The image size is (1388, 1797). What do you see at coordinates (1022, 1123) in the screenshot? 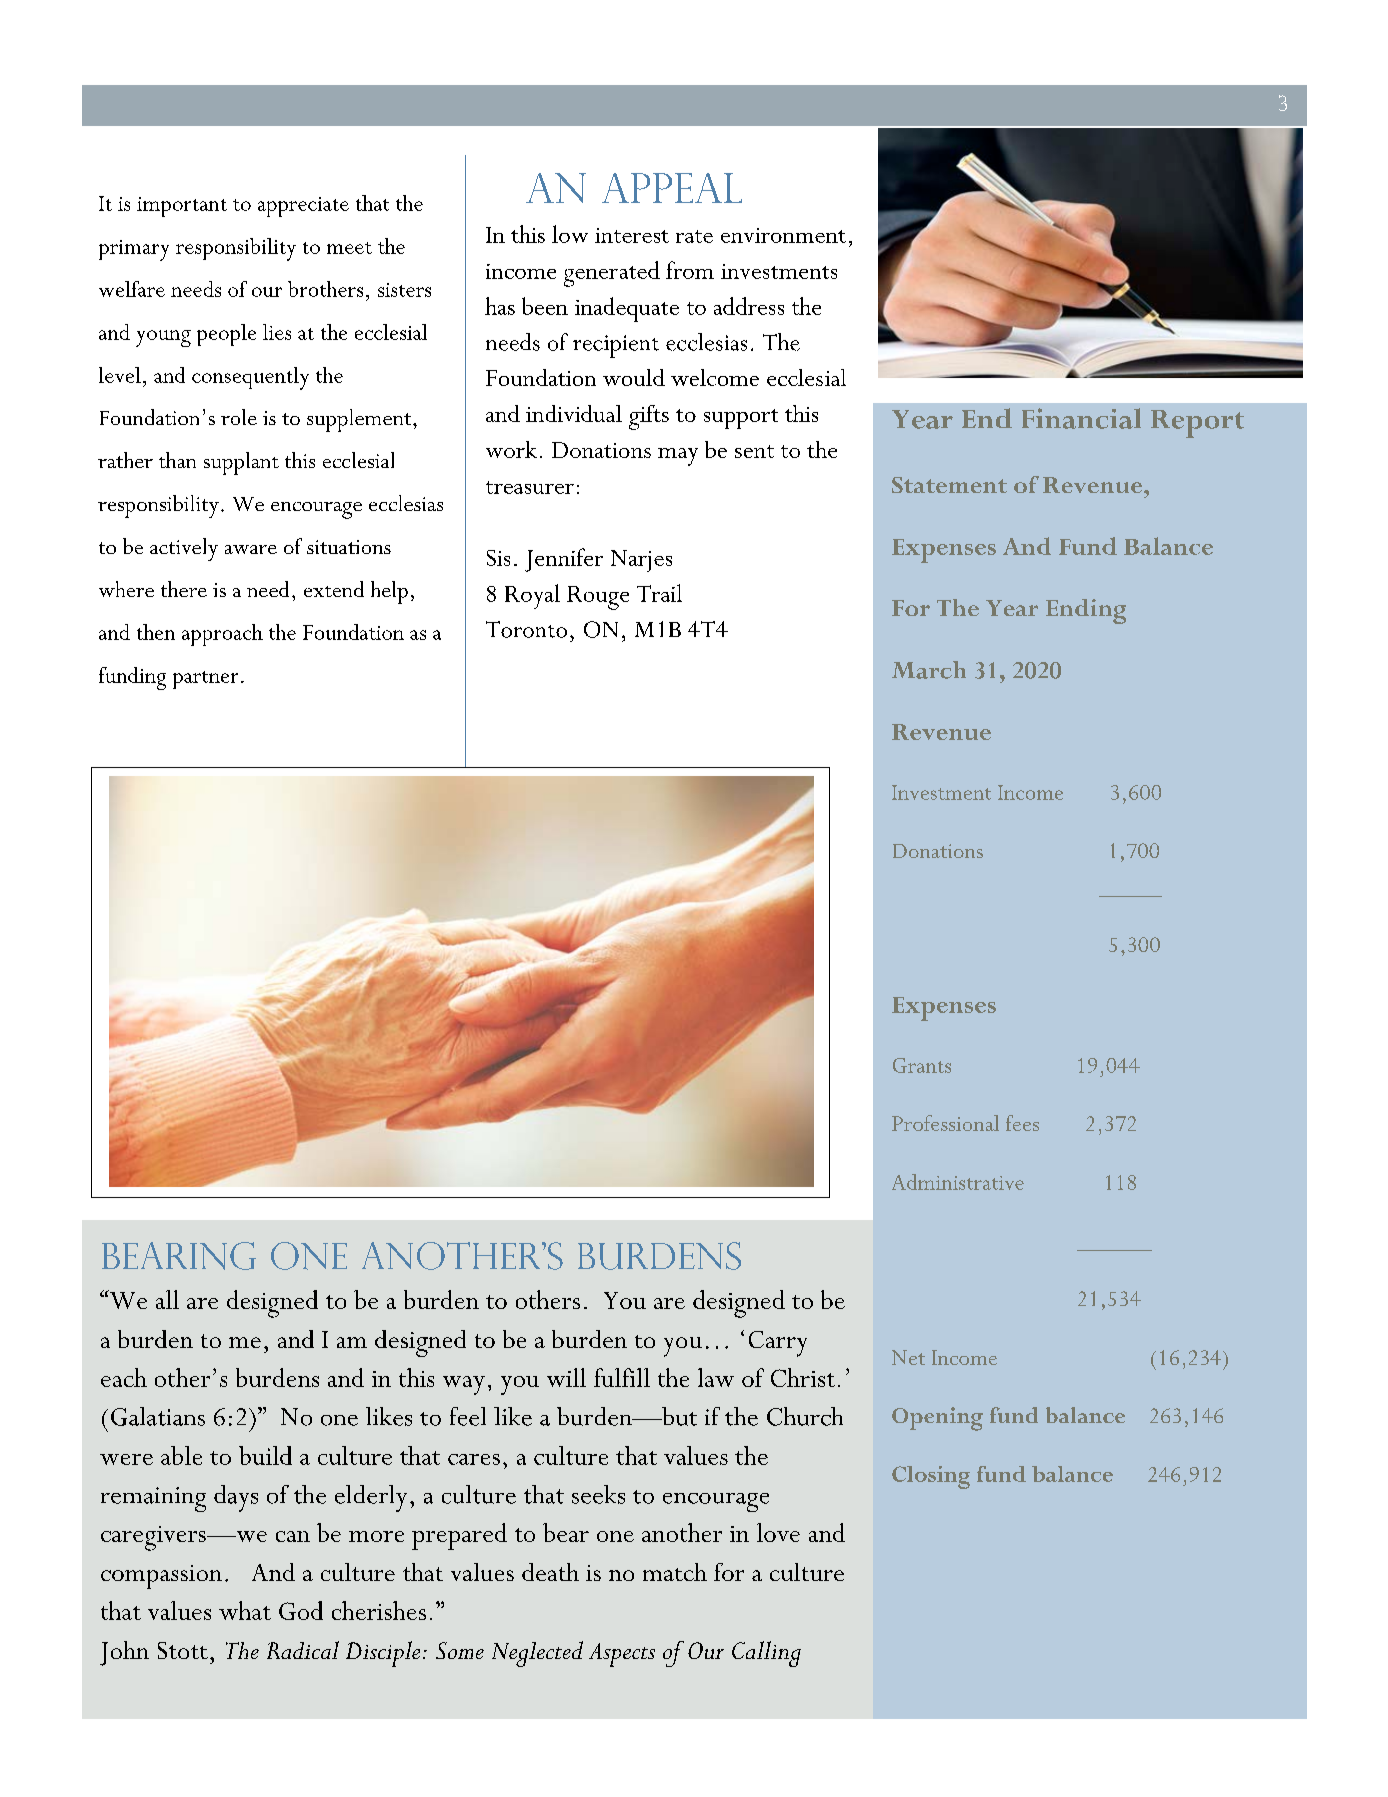
I see `fees` at bounding box center [1022, 1123].
